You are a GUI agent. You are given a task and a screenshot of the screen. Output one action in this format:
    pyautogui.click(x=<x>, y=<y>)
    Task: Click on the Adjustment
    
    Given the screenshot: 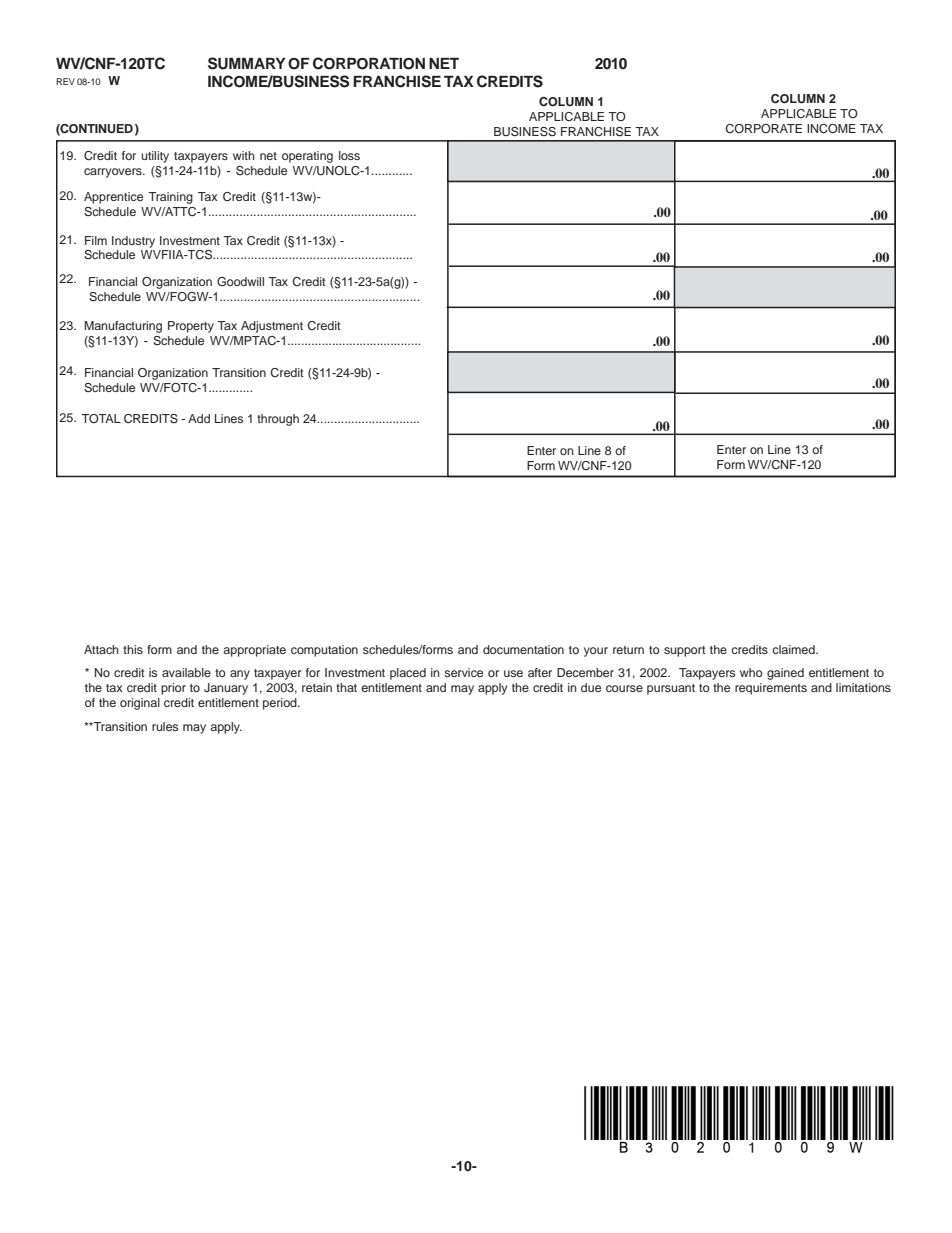 What is the action you would take?
    pyautogui.click(x=272, y=327)
